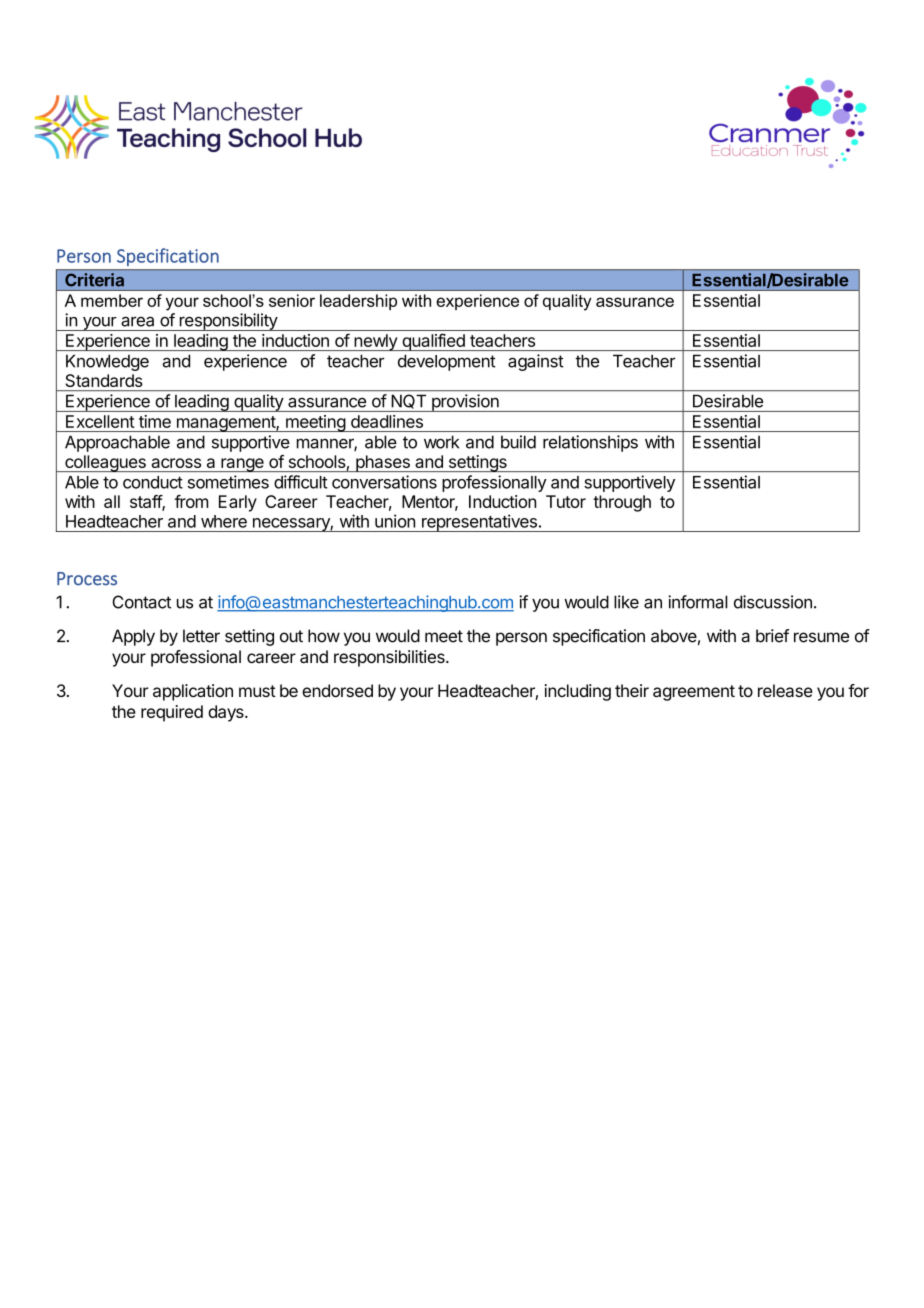 The width and height of the page is (924, 1308). Describe the element at coordinates (441, 442) in the page. I see `work` at that location.
